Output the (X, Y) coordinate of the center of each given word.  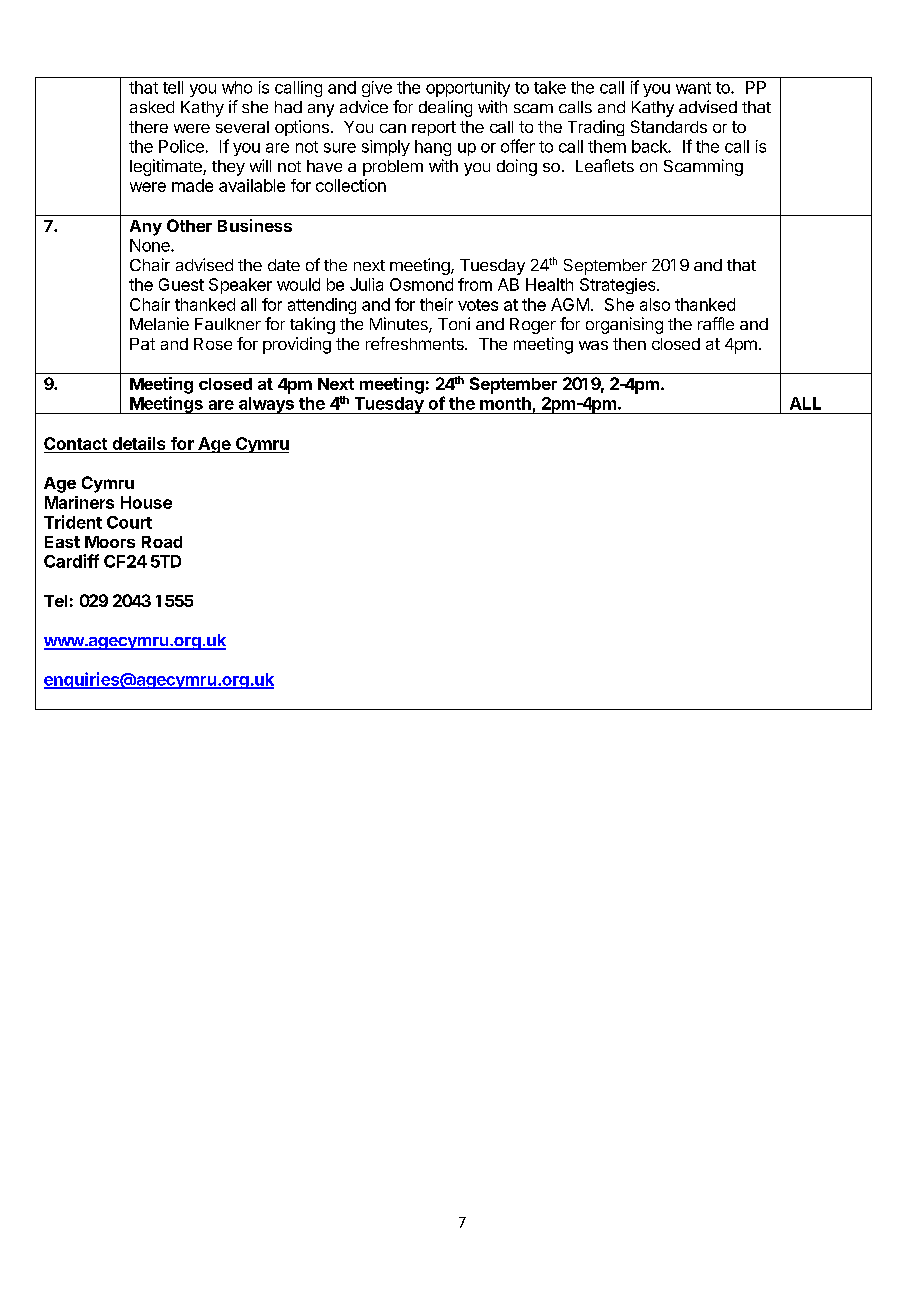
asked (152, 107)
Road (162, 542)
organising (624, 325)
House (146, 502)
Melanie (159, 323)
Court (129, 522)
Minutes (400, 325)
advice (364, 106)
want (693, 88)
